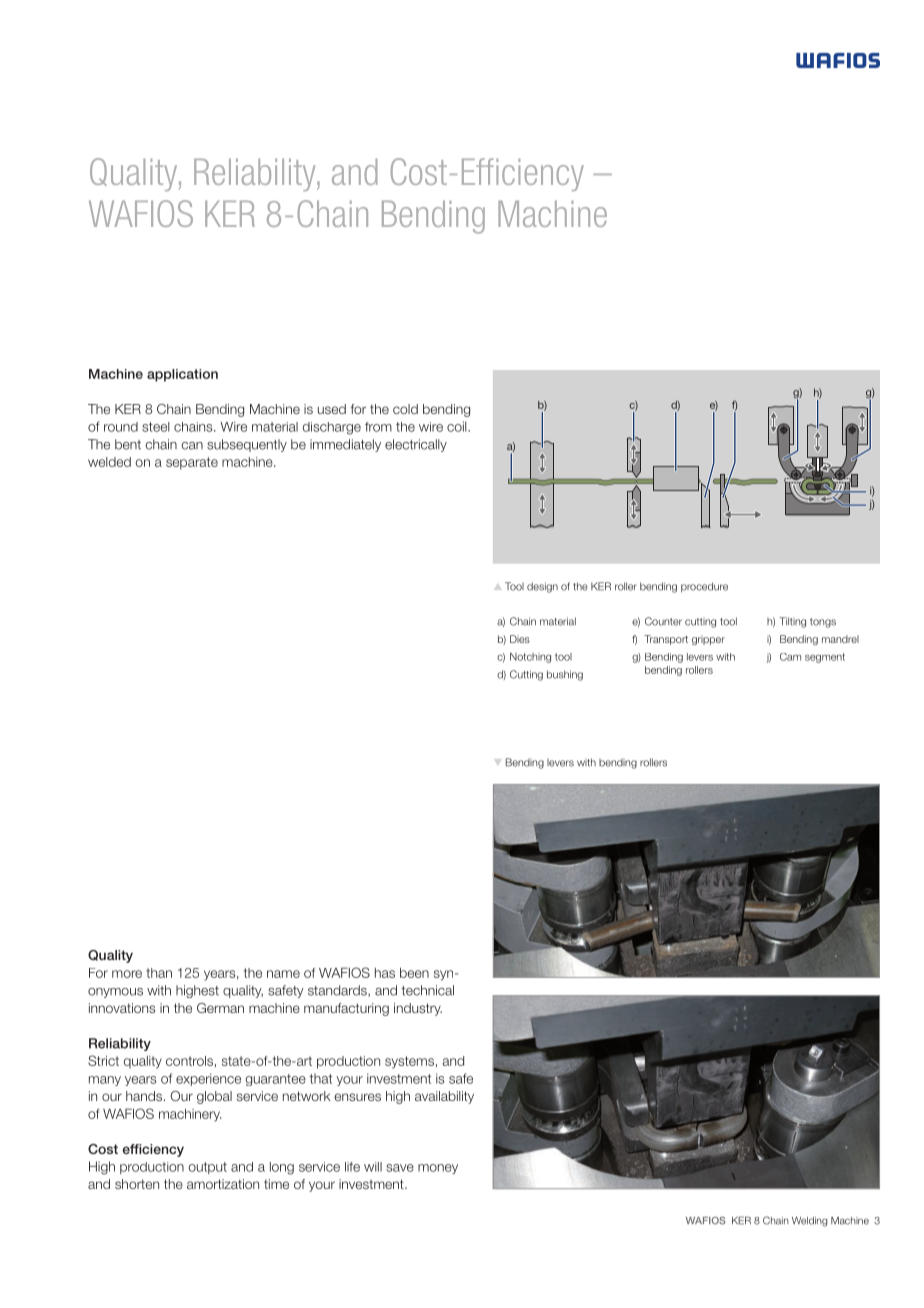 The image size is (924, 1308). What do you see at coordinates (182, 375) in the image?
I see `application` at bounding box center [182, 375].
